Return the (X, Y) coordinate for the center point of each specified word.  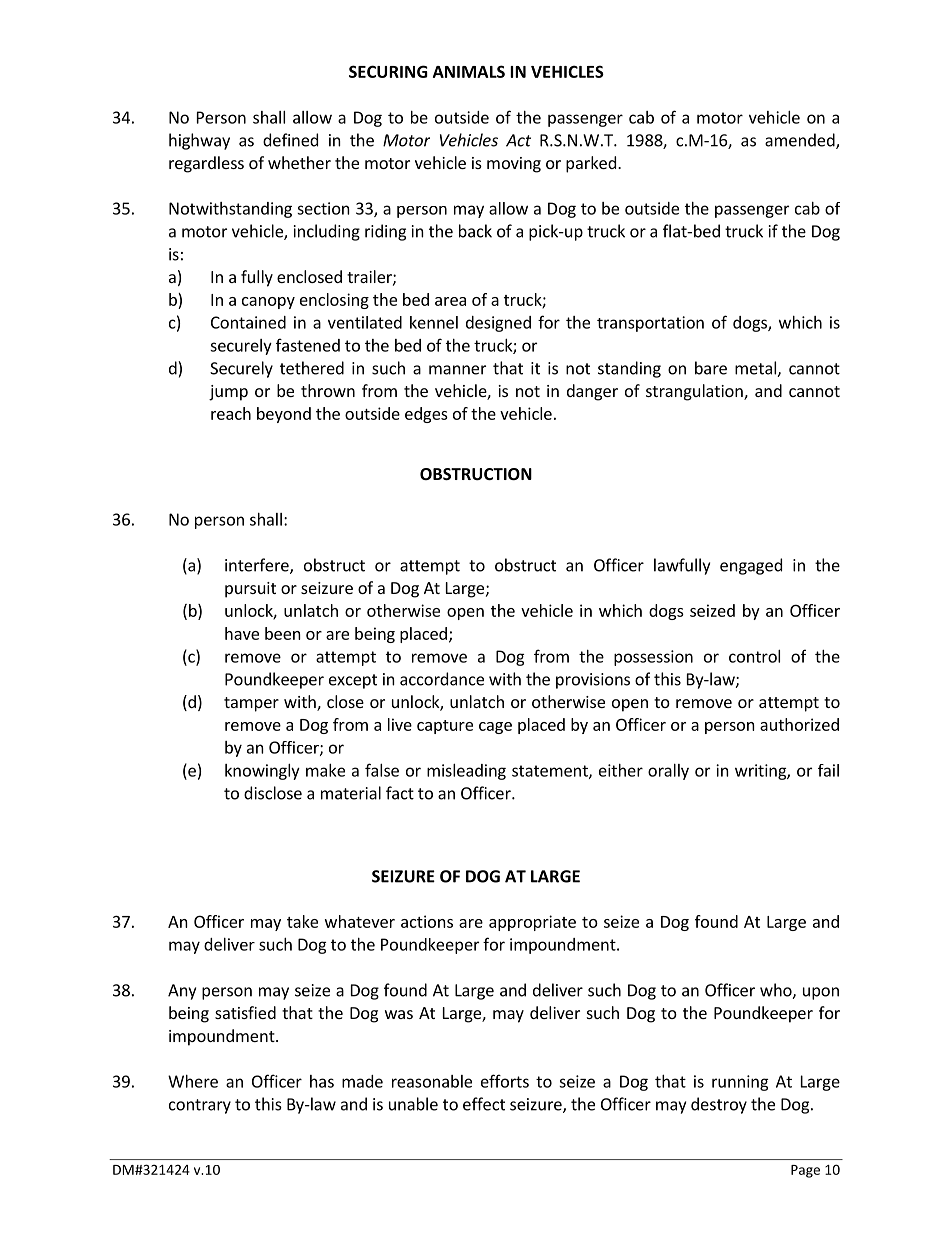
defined (290, 140)
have (242, 633)
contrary (200, 1106)
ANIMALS (469, 71)
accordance (442, 679)
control (754, 656)
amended (801, 141)
